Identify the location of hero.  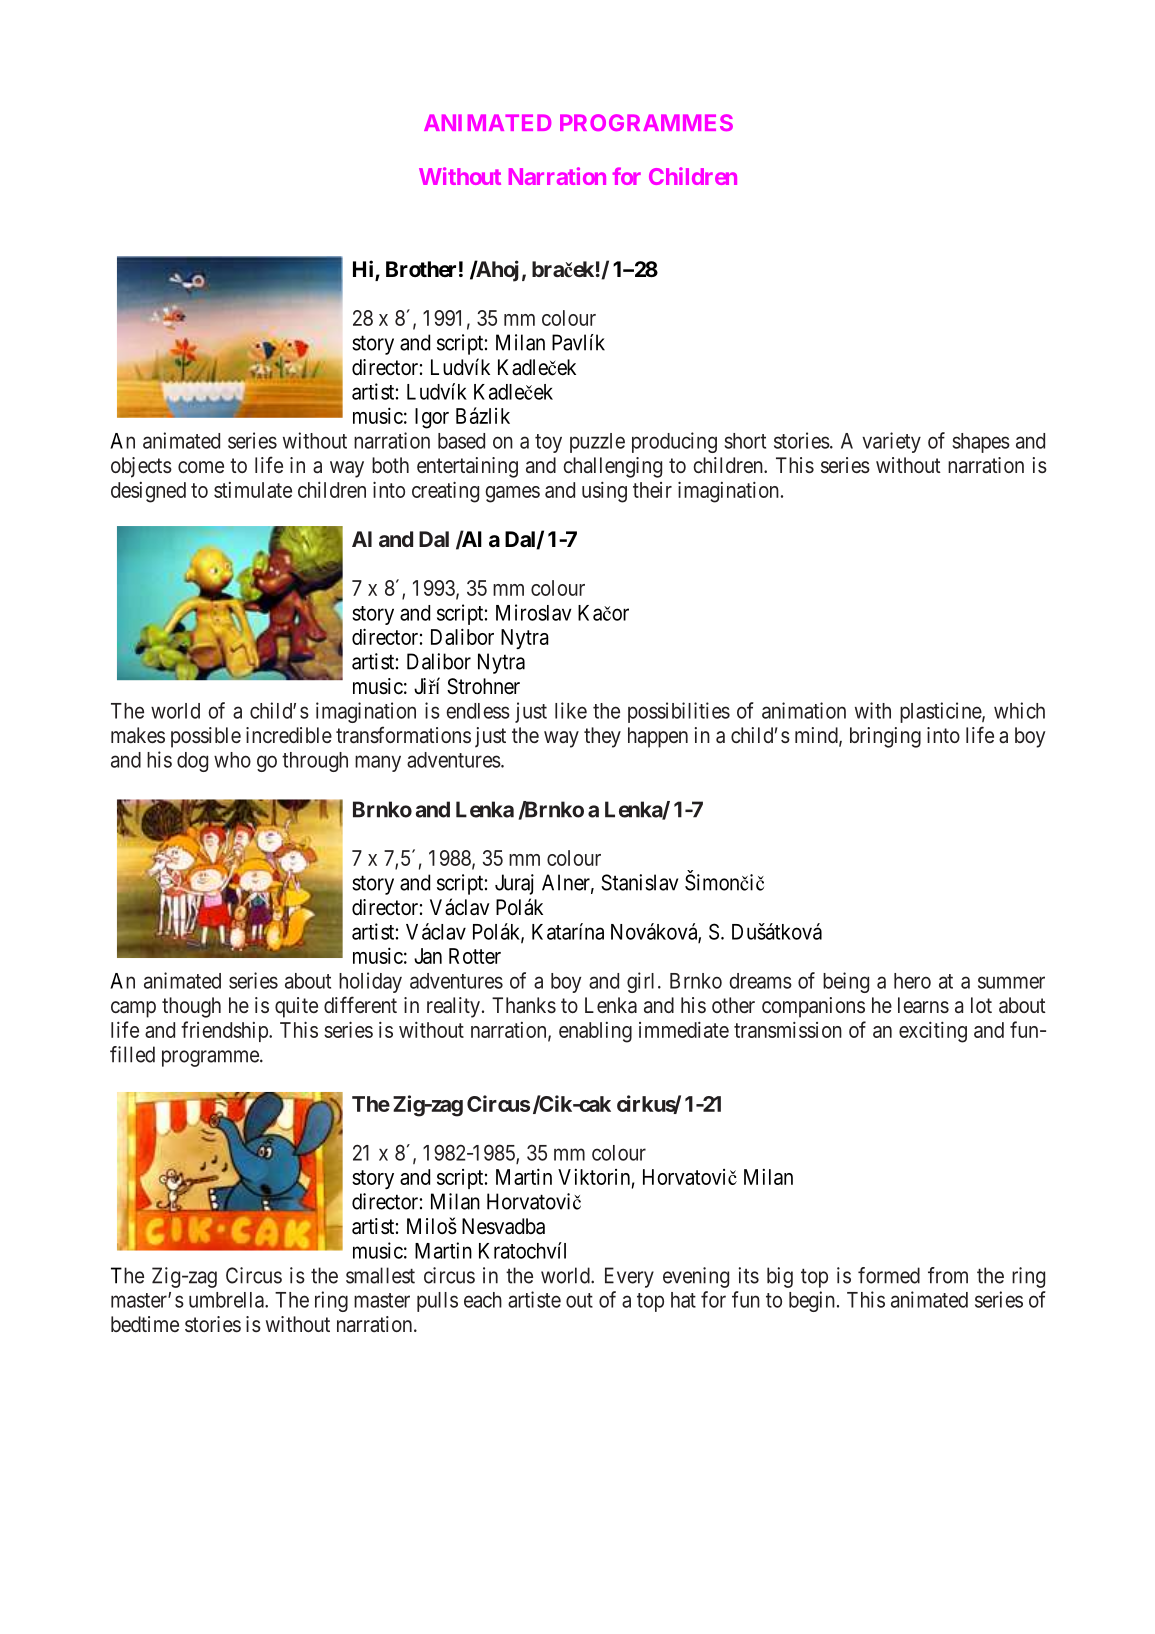
(912, 981).
